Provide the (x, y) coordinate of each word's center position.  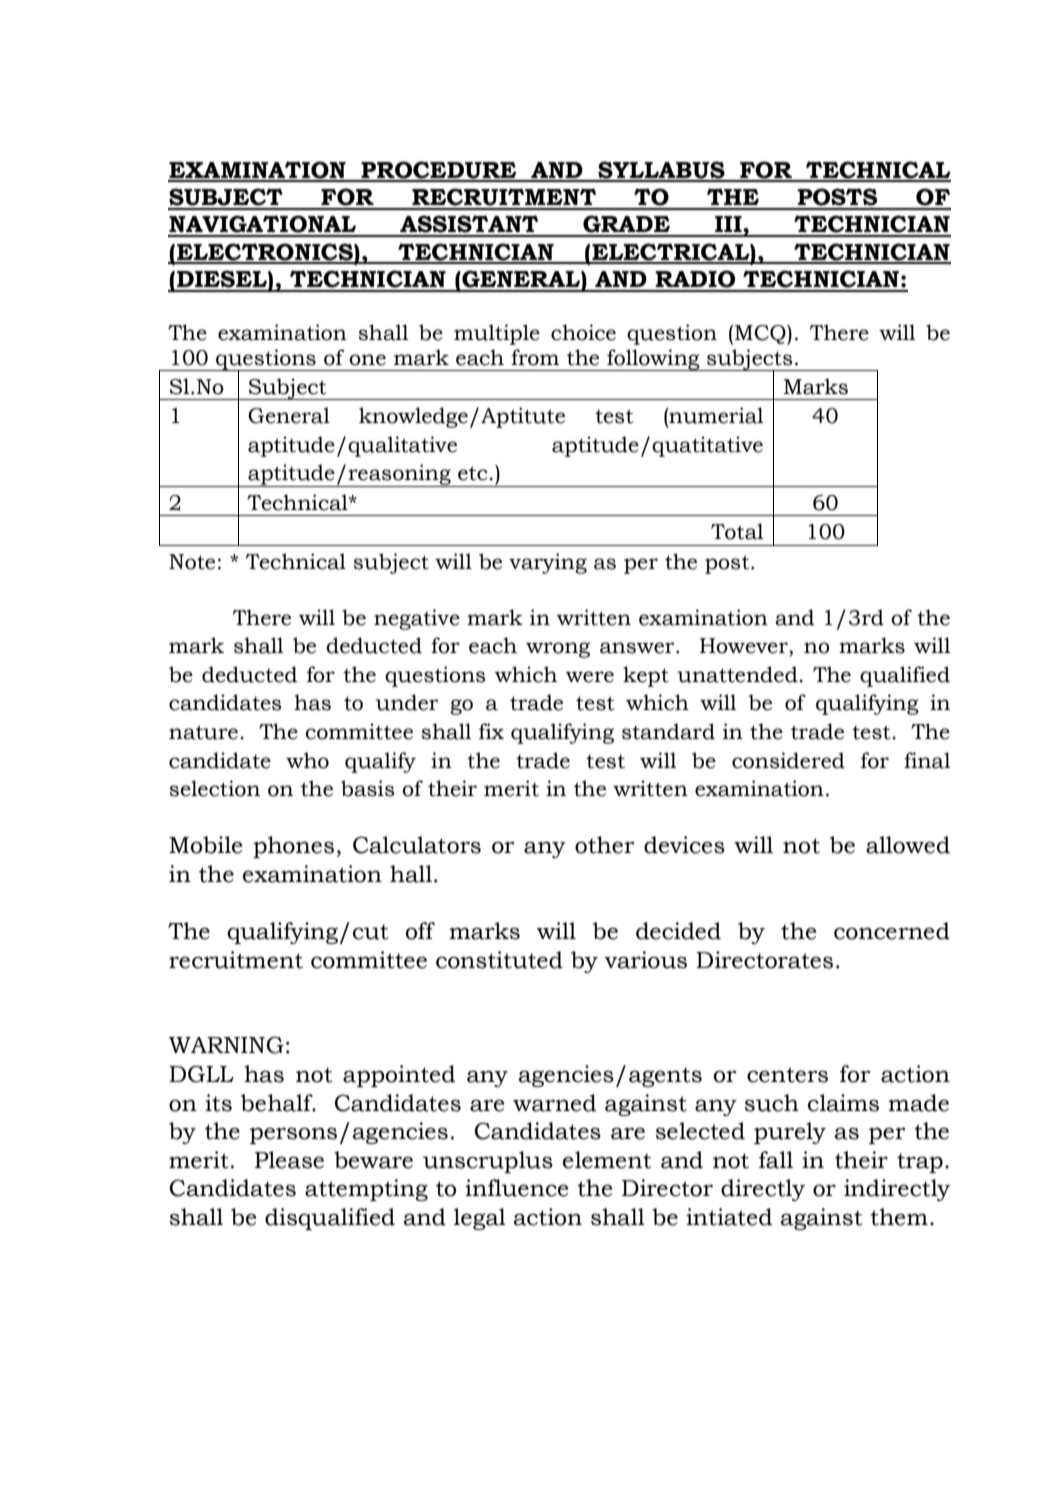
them (899, 1217)
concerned (892, 931)
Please (289, 1160)
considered (788, 760)
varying (548, 563)
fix (491, 731)
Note (192, 562)
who (307, 760)
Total (737, 531)
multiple (497, 334)
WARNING (226, 1045)
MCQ (761, 335)
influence (516, 1188)
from (535, 357)
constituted (499, 960)
